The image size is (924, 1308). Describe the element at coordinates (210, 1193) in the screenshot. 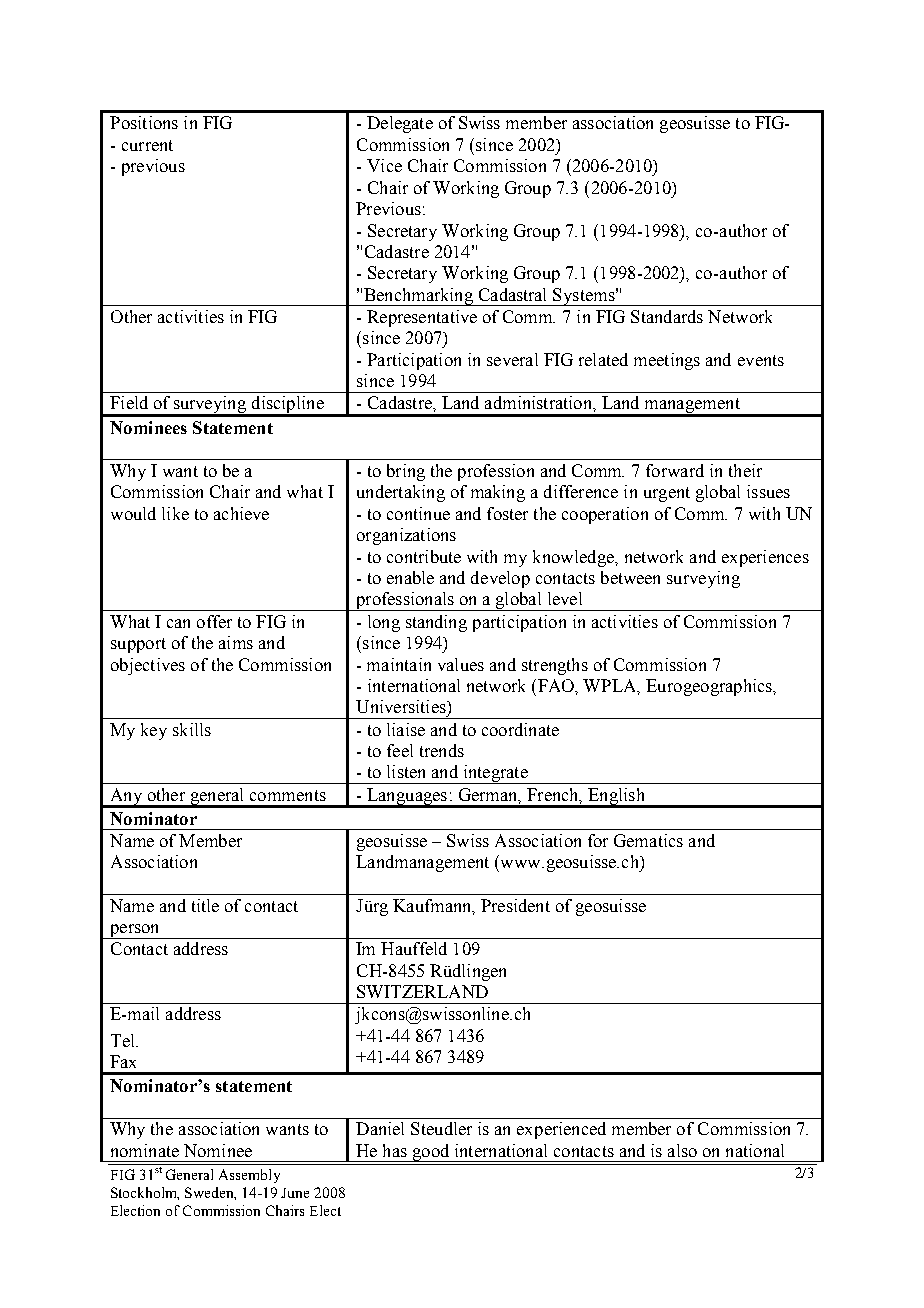

I see `Sweden` at that location.
